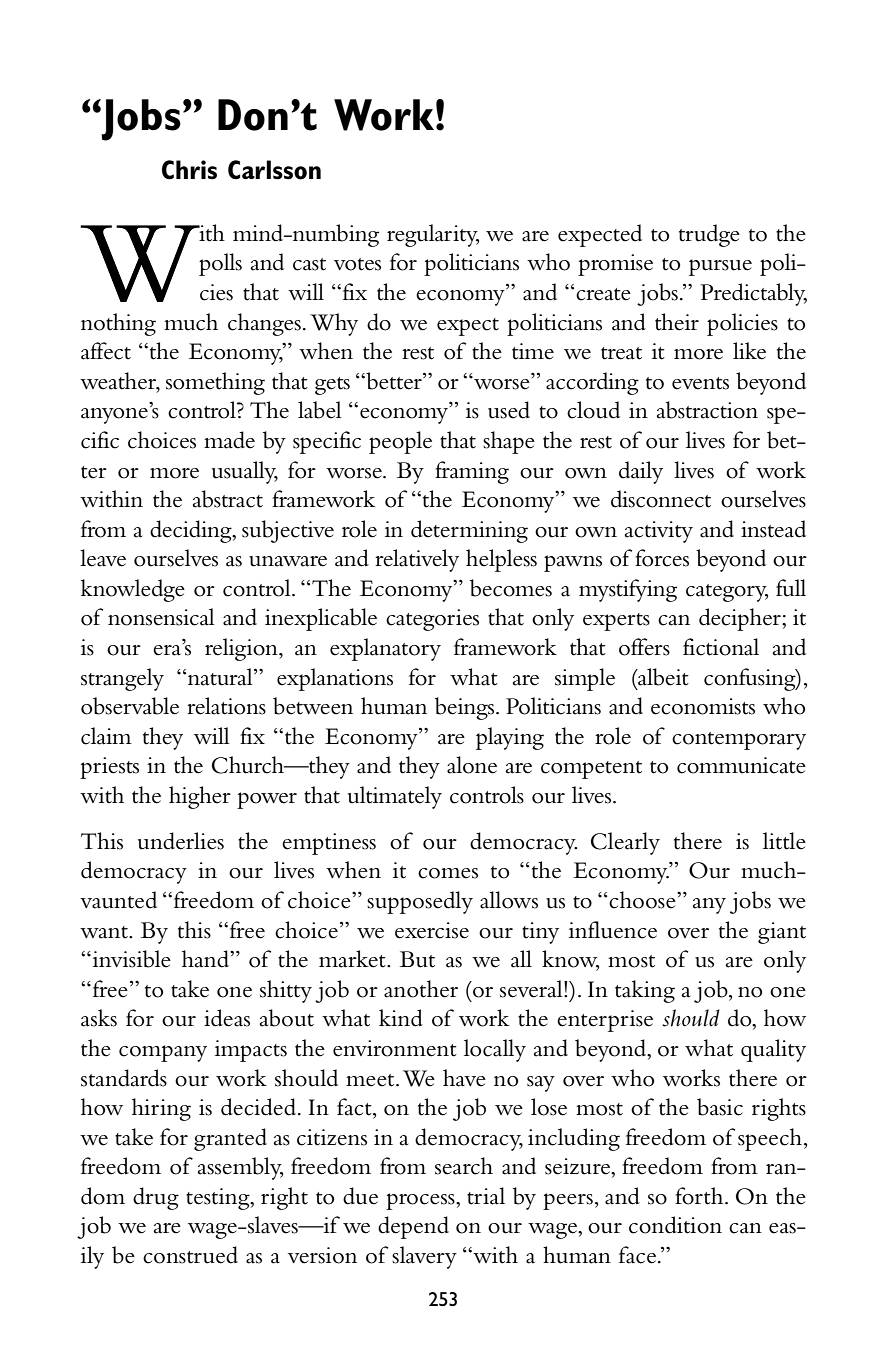 The image size is (887, 1372). I want to click on relations, so click(226, 706).
